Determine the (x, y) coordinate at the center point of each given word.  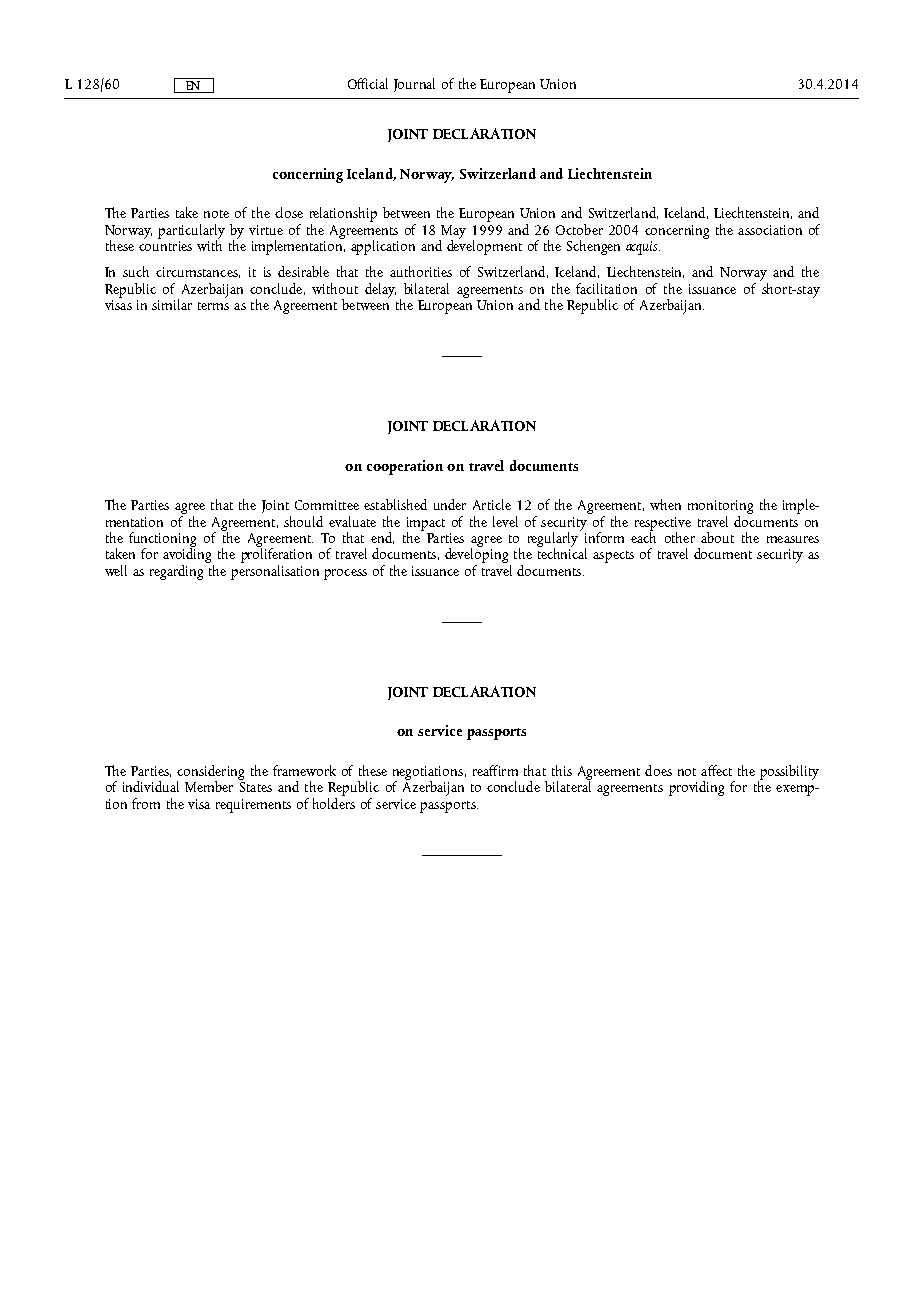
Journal (414, 85)
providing (696, 788)
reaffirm (495, 770)
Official (368, 83)
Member (209, 786)
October (579, 229)
